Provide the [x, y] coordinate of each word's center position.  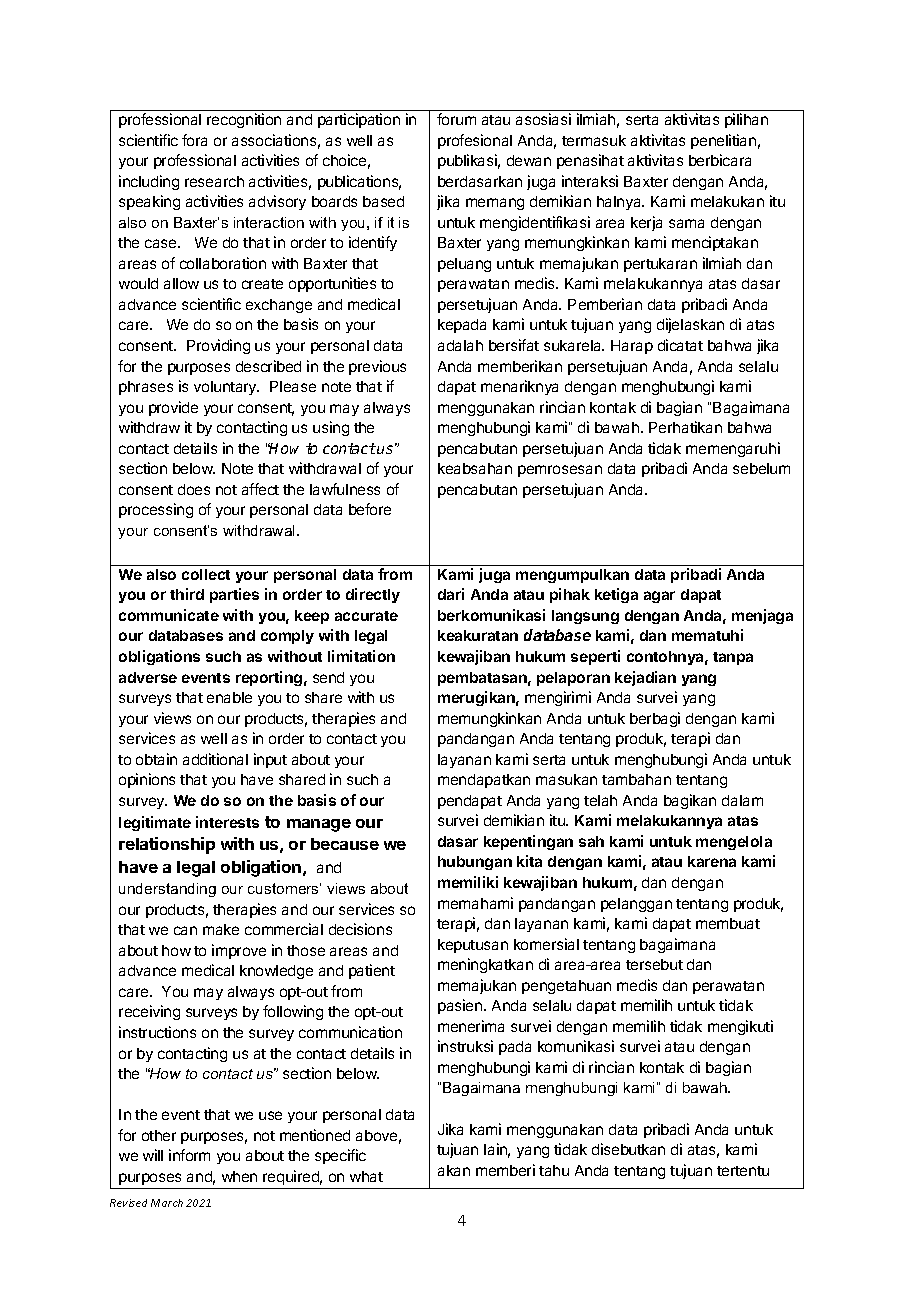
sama [686, 223]
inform [189, 1155]
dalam [742, 800]
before [370, 509]
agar [659, 597]
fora [194, 140]
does [194, 489]
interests [227, 822]
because [345, 844]
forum [456, 119]
